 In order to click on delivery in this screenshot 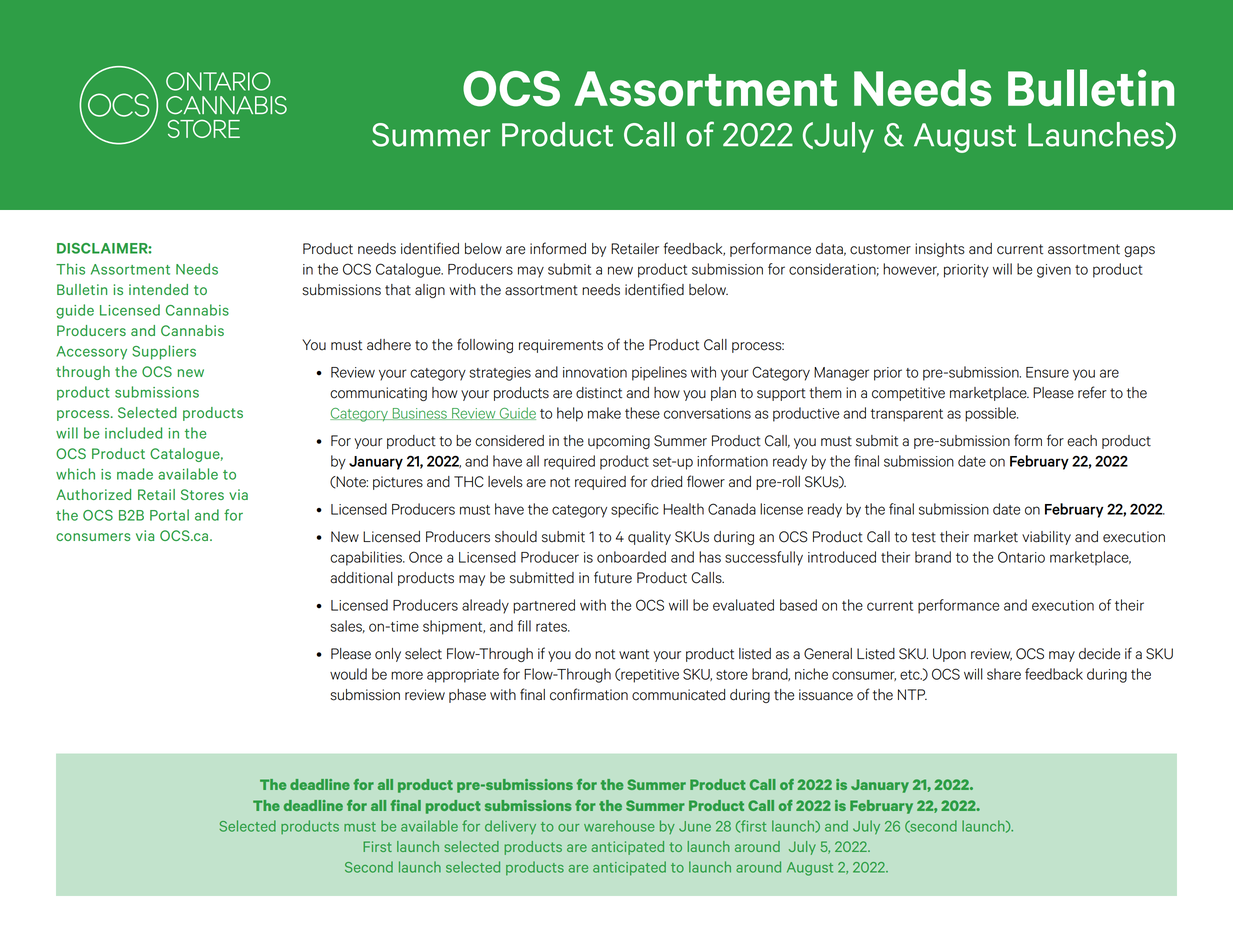, I will do `click(510, 827)`.
